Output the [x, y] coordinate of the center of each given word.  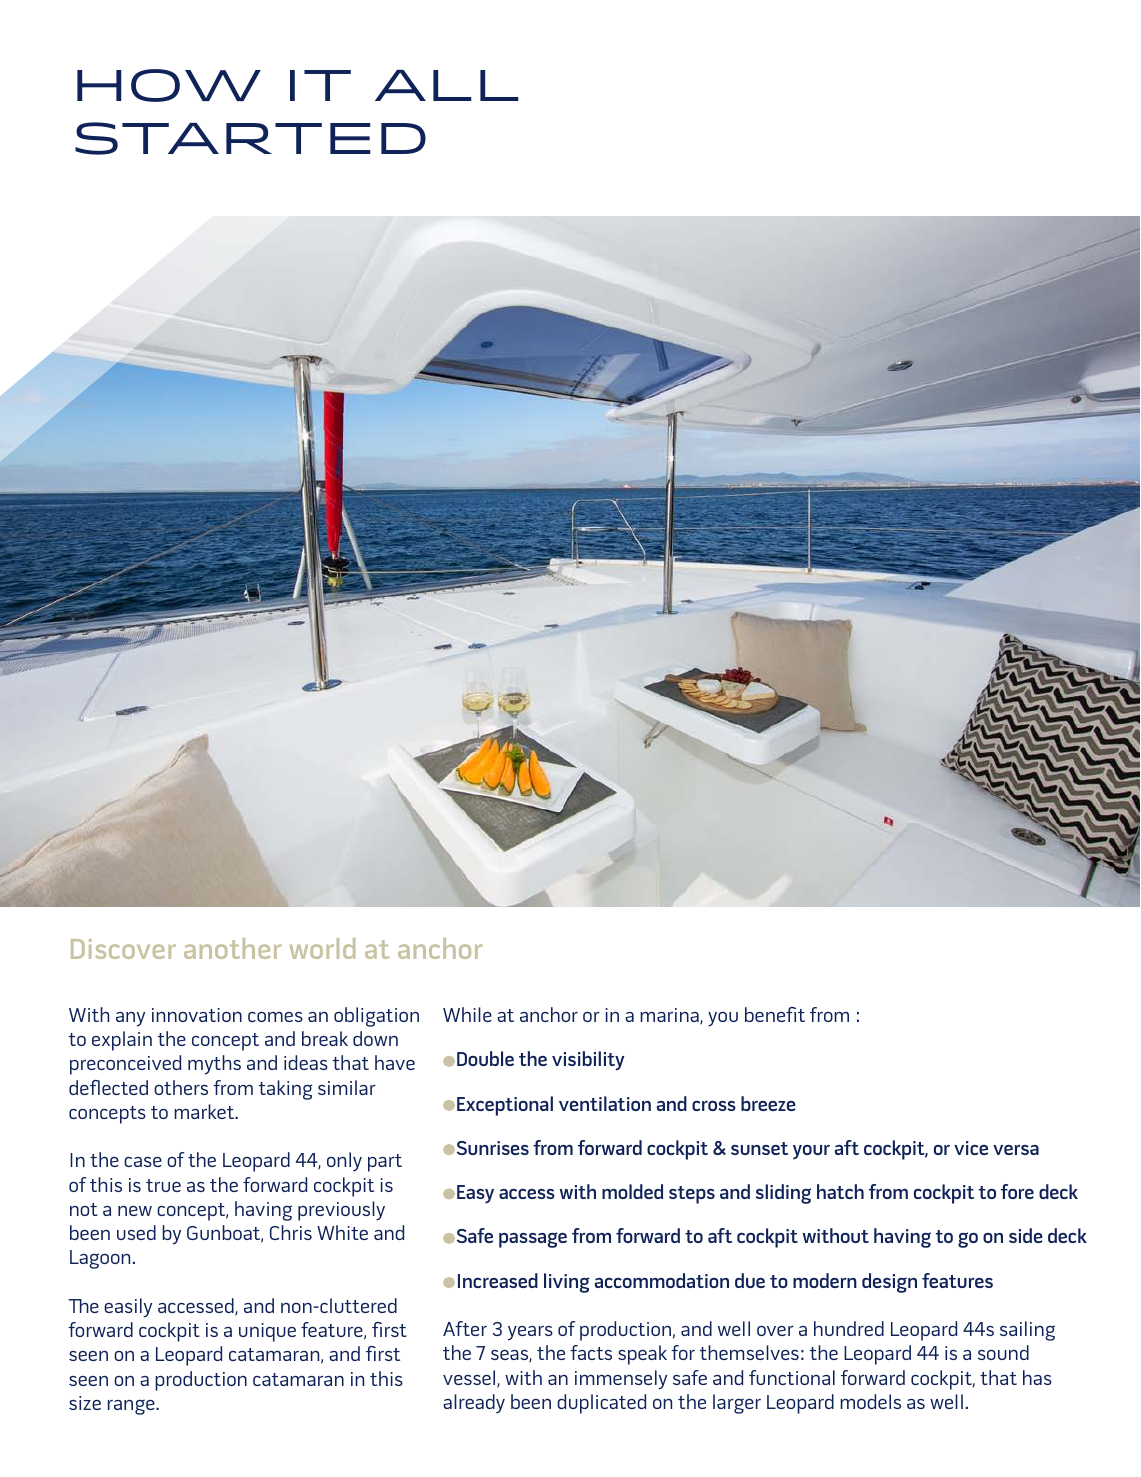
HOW [169, 85]
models [870, 1401]
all [447, 85]
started [250, 138]
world [322, 948]
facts [591, 1352]
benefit [775, 1014]
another [232, 948]
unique [267, 1332]
